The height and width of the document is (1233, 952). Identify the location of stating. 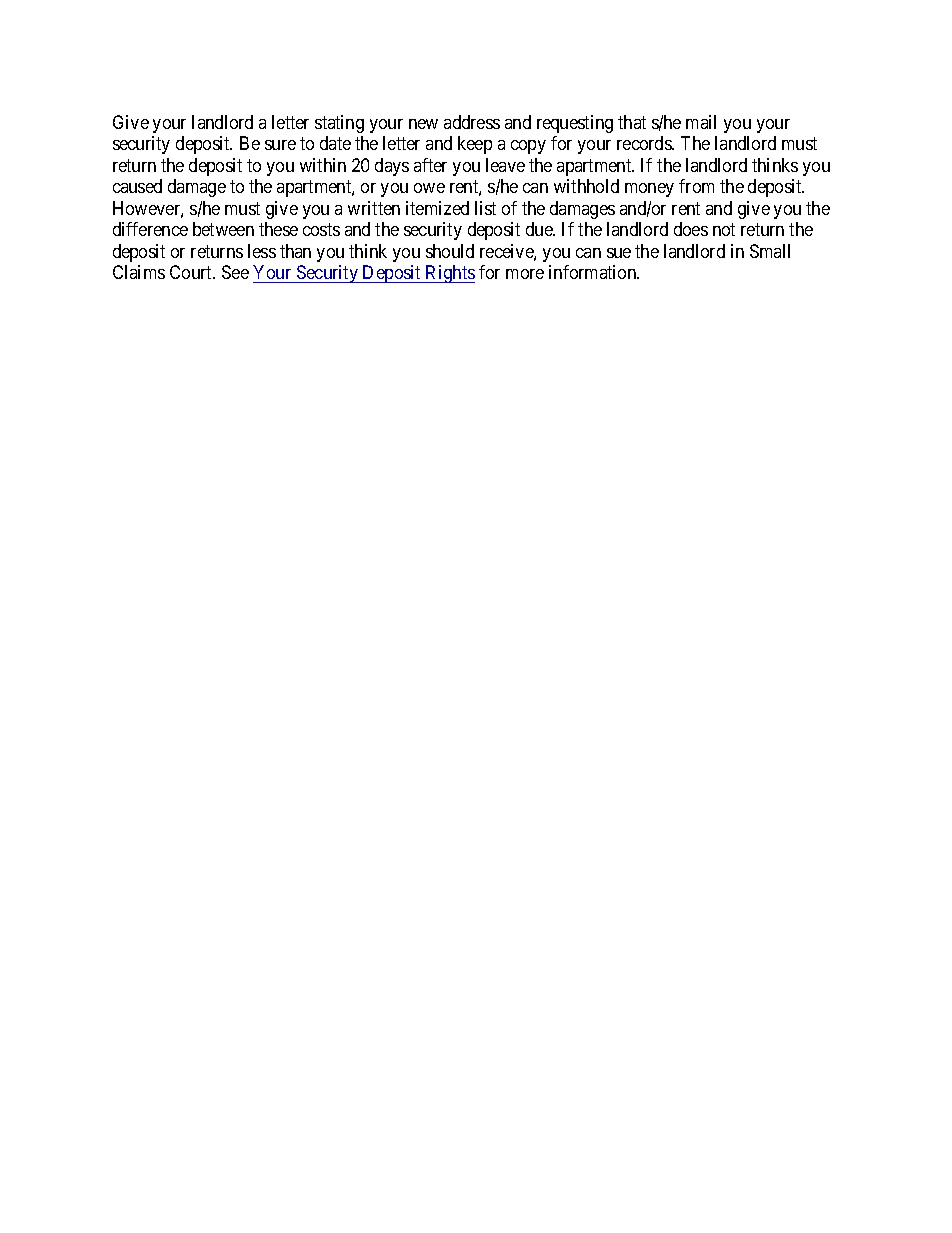
(339, 124).
